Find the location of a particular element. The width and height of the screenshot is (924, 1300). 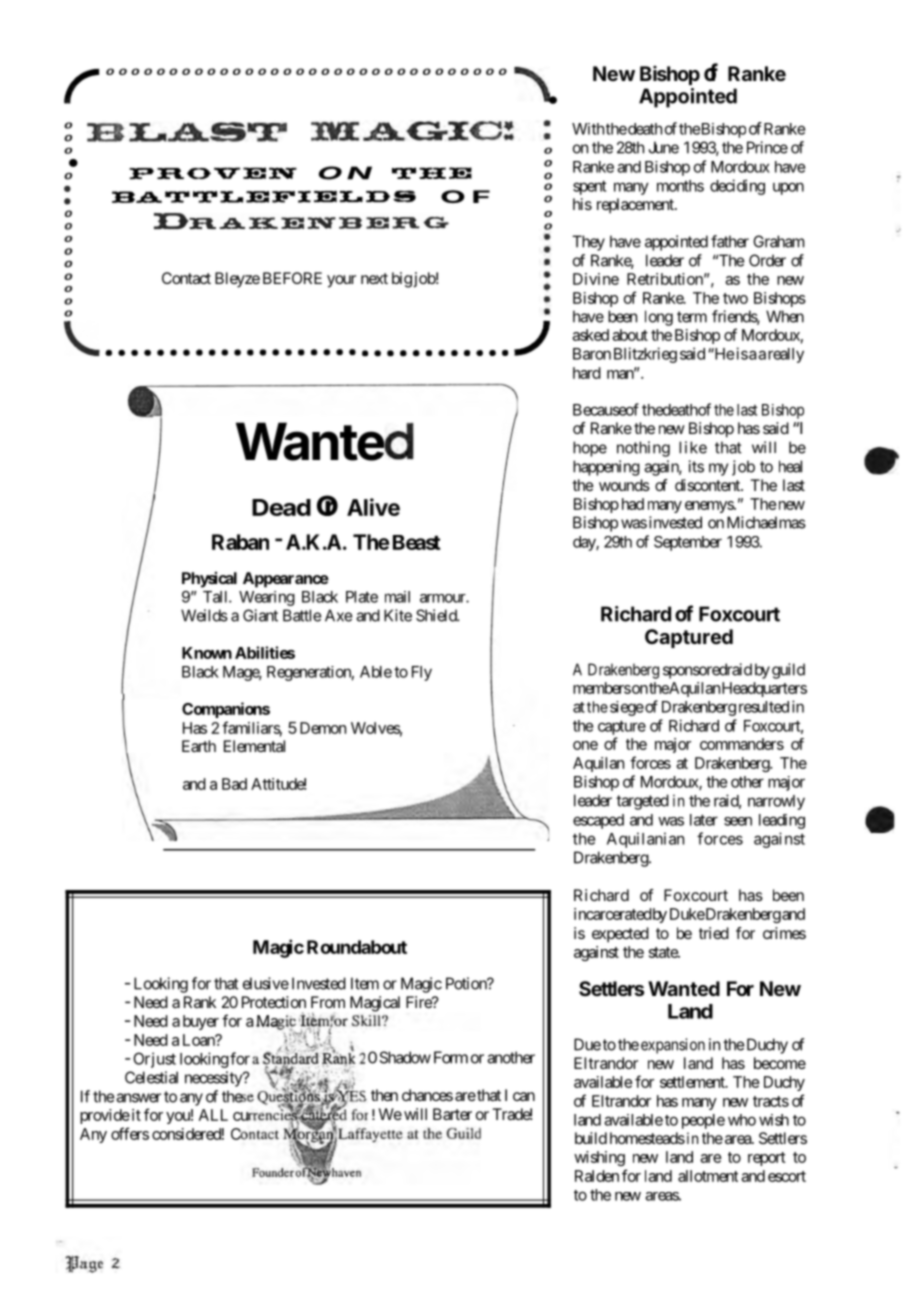

Barter is located at coordinates (452, 1114).
